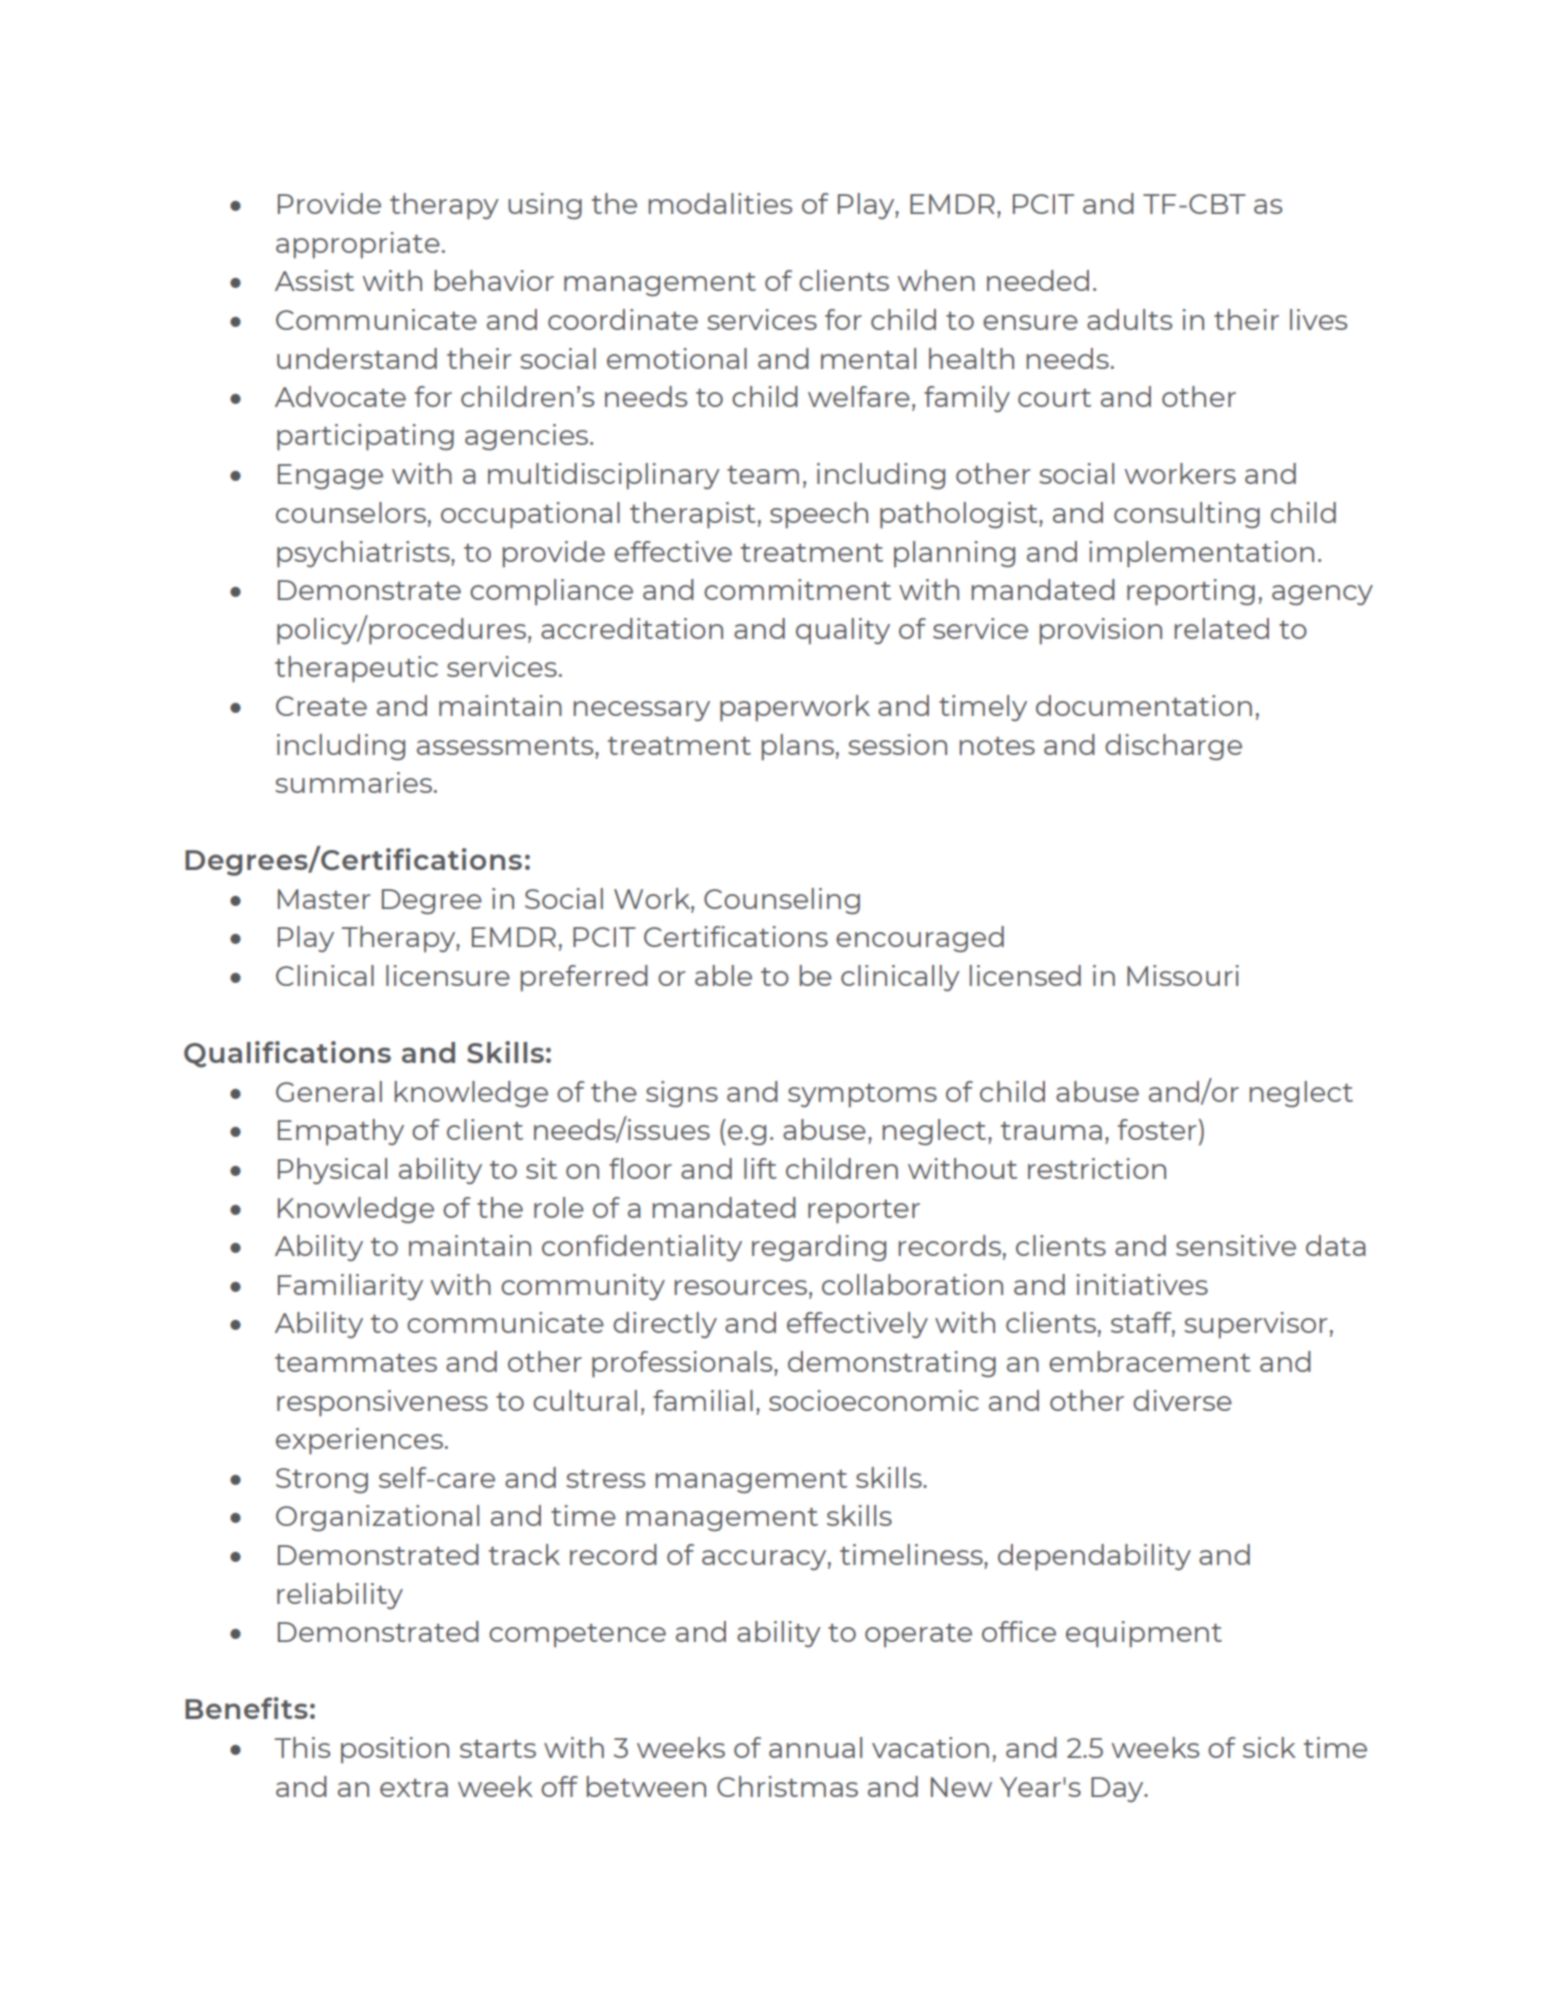  I want to click on Familiarity, so click(350, 1287).
